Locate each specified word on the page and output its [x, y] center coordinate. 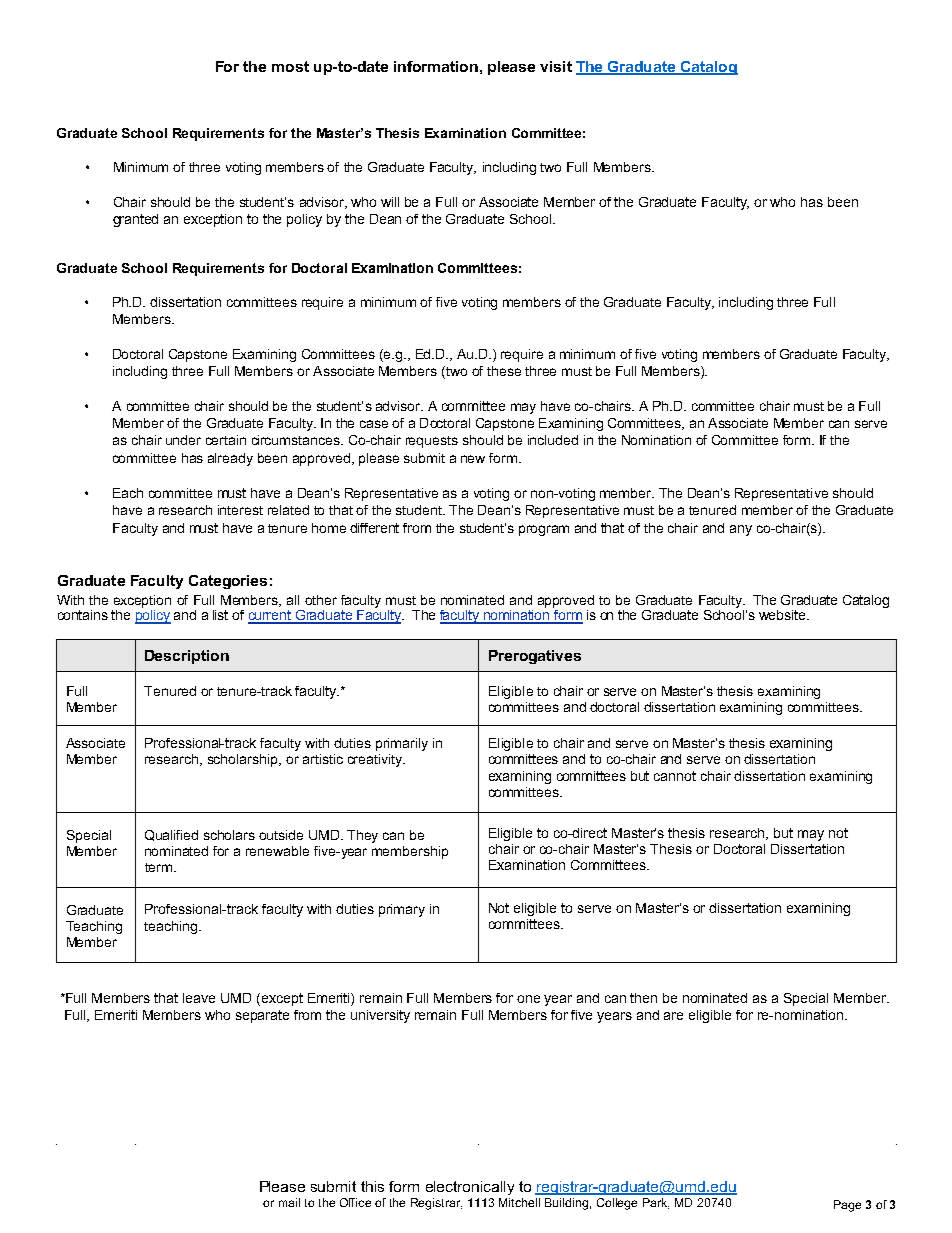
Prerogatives [535, 657]
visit [556, 66]
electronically [470, 1188]
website [783, 615]
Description [187, 657]
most [290, 66]
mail [289, 1202]
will [390, 202]
